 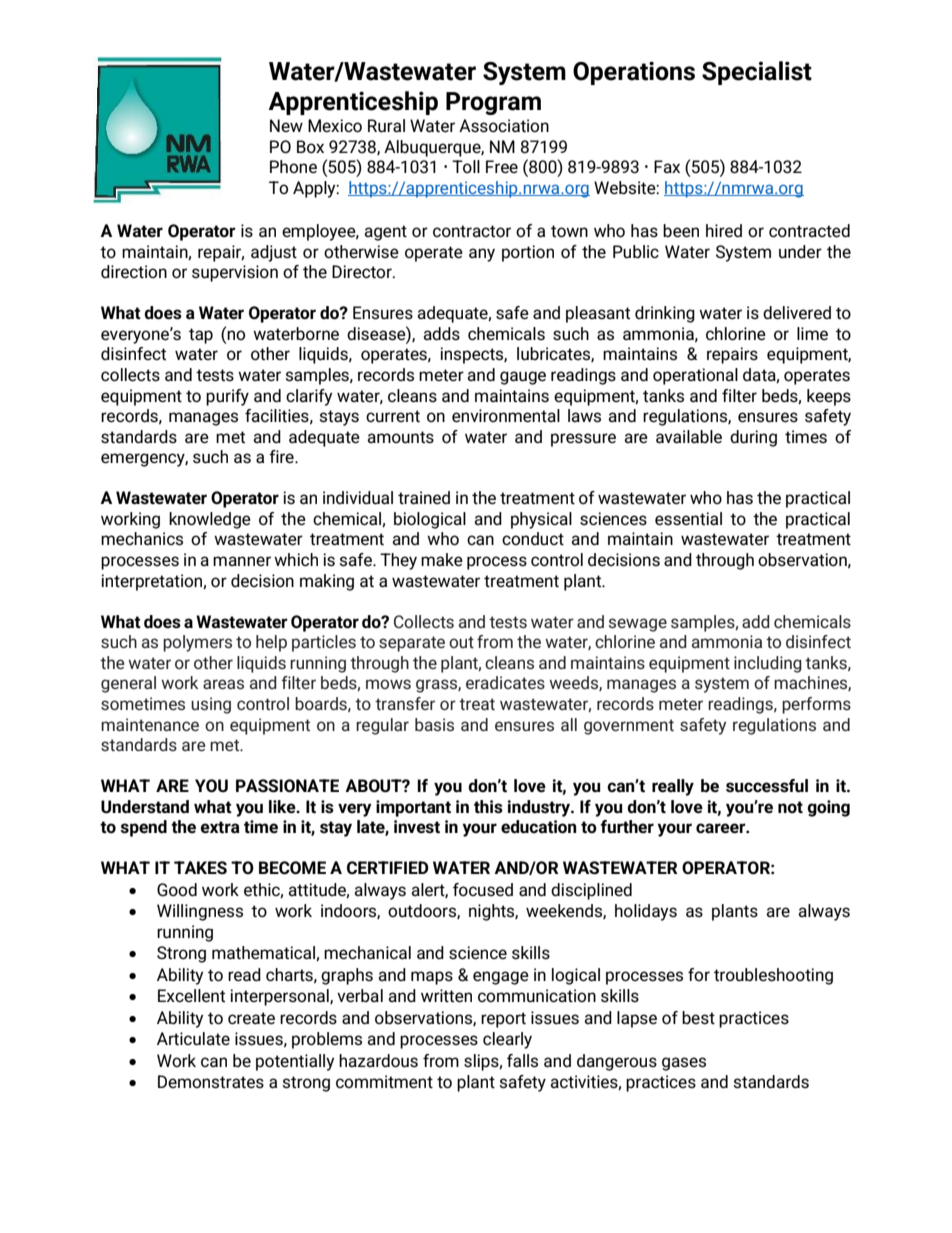 I want to click on any, so click(x=482, y=255).
